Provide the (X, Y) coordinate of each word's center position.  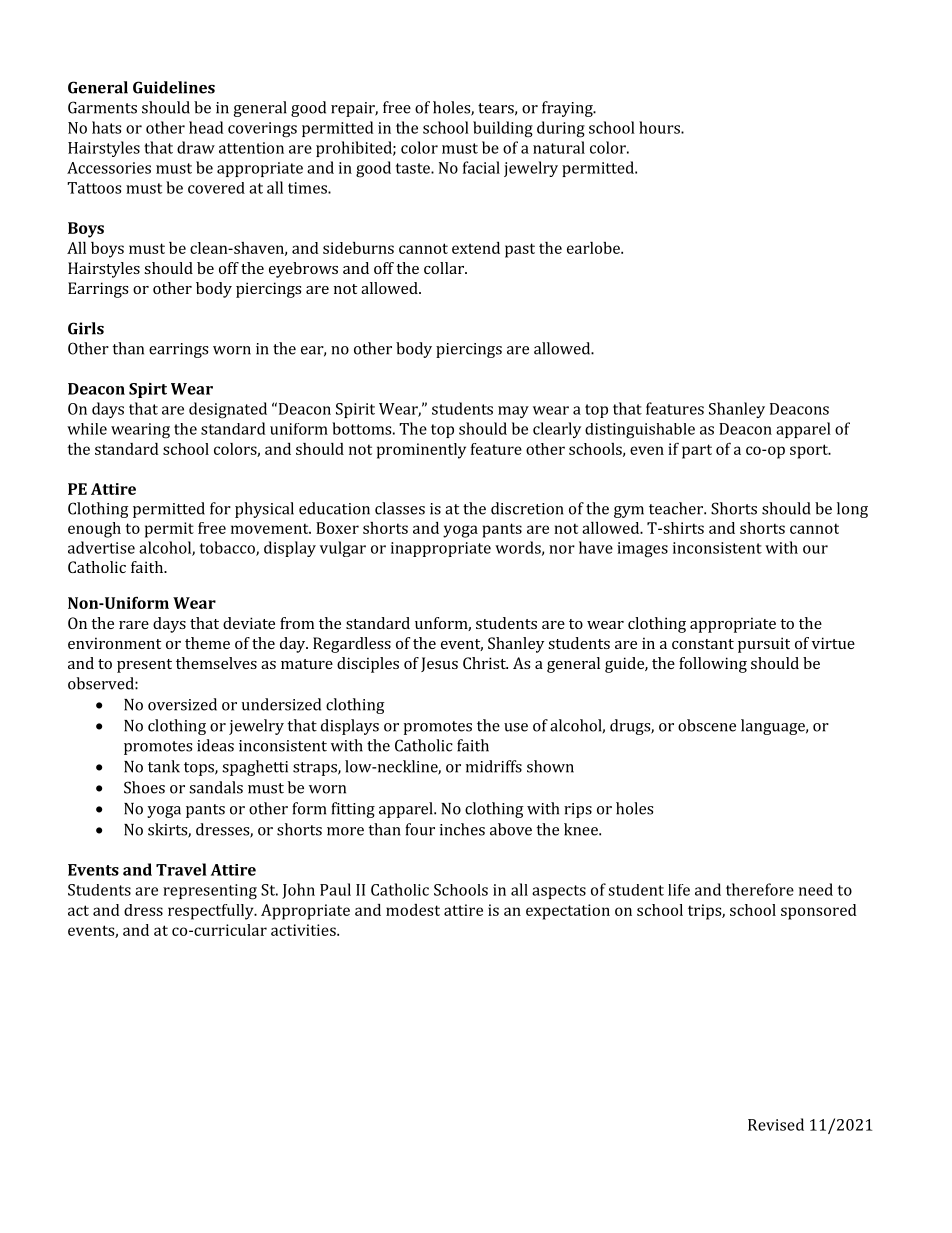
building (503, 129)
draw (196, 147)
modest (413, 910)
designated (228, 410)
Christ (485, 663)
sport (810, 451)
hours (660, 127)
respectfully (212, 912)
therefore (760, 889)
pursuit (764, 645)
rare (134, 625)
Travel (181, 869)
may (513, 412)
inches (462, 829)
